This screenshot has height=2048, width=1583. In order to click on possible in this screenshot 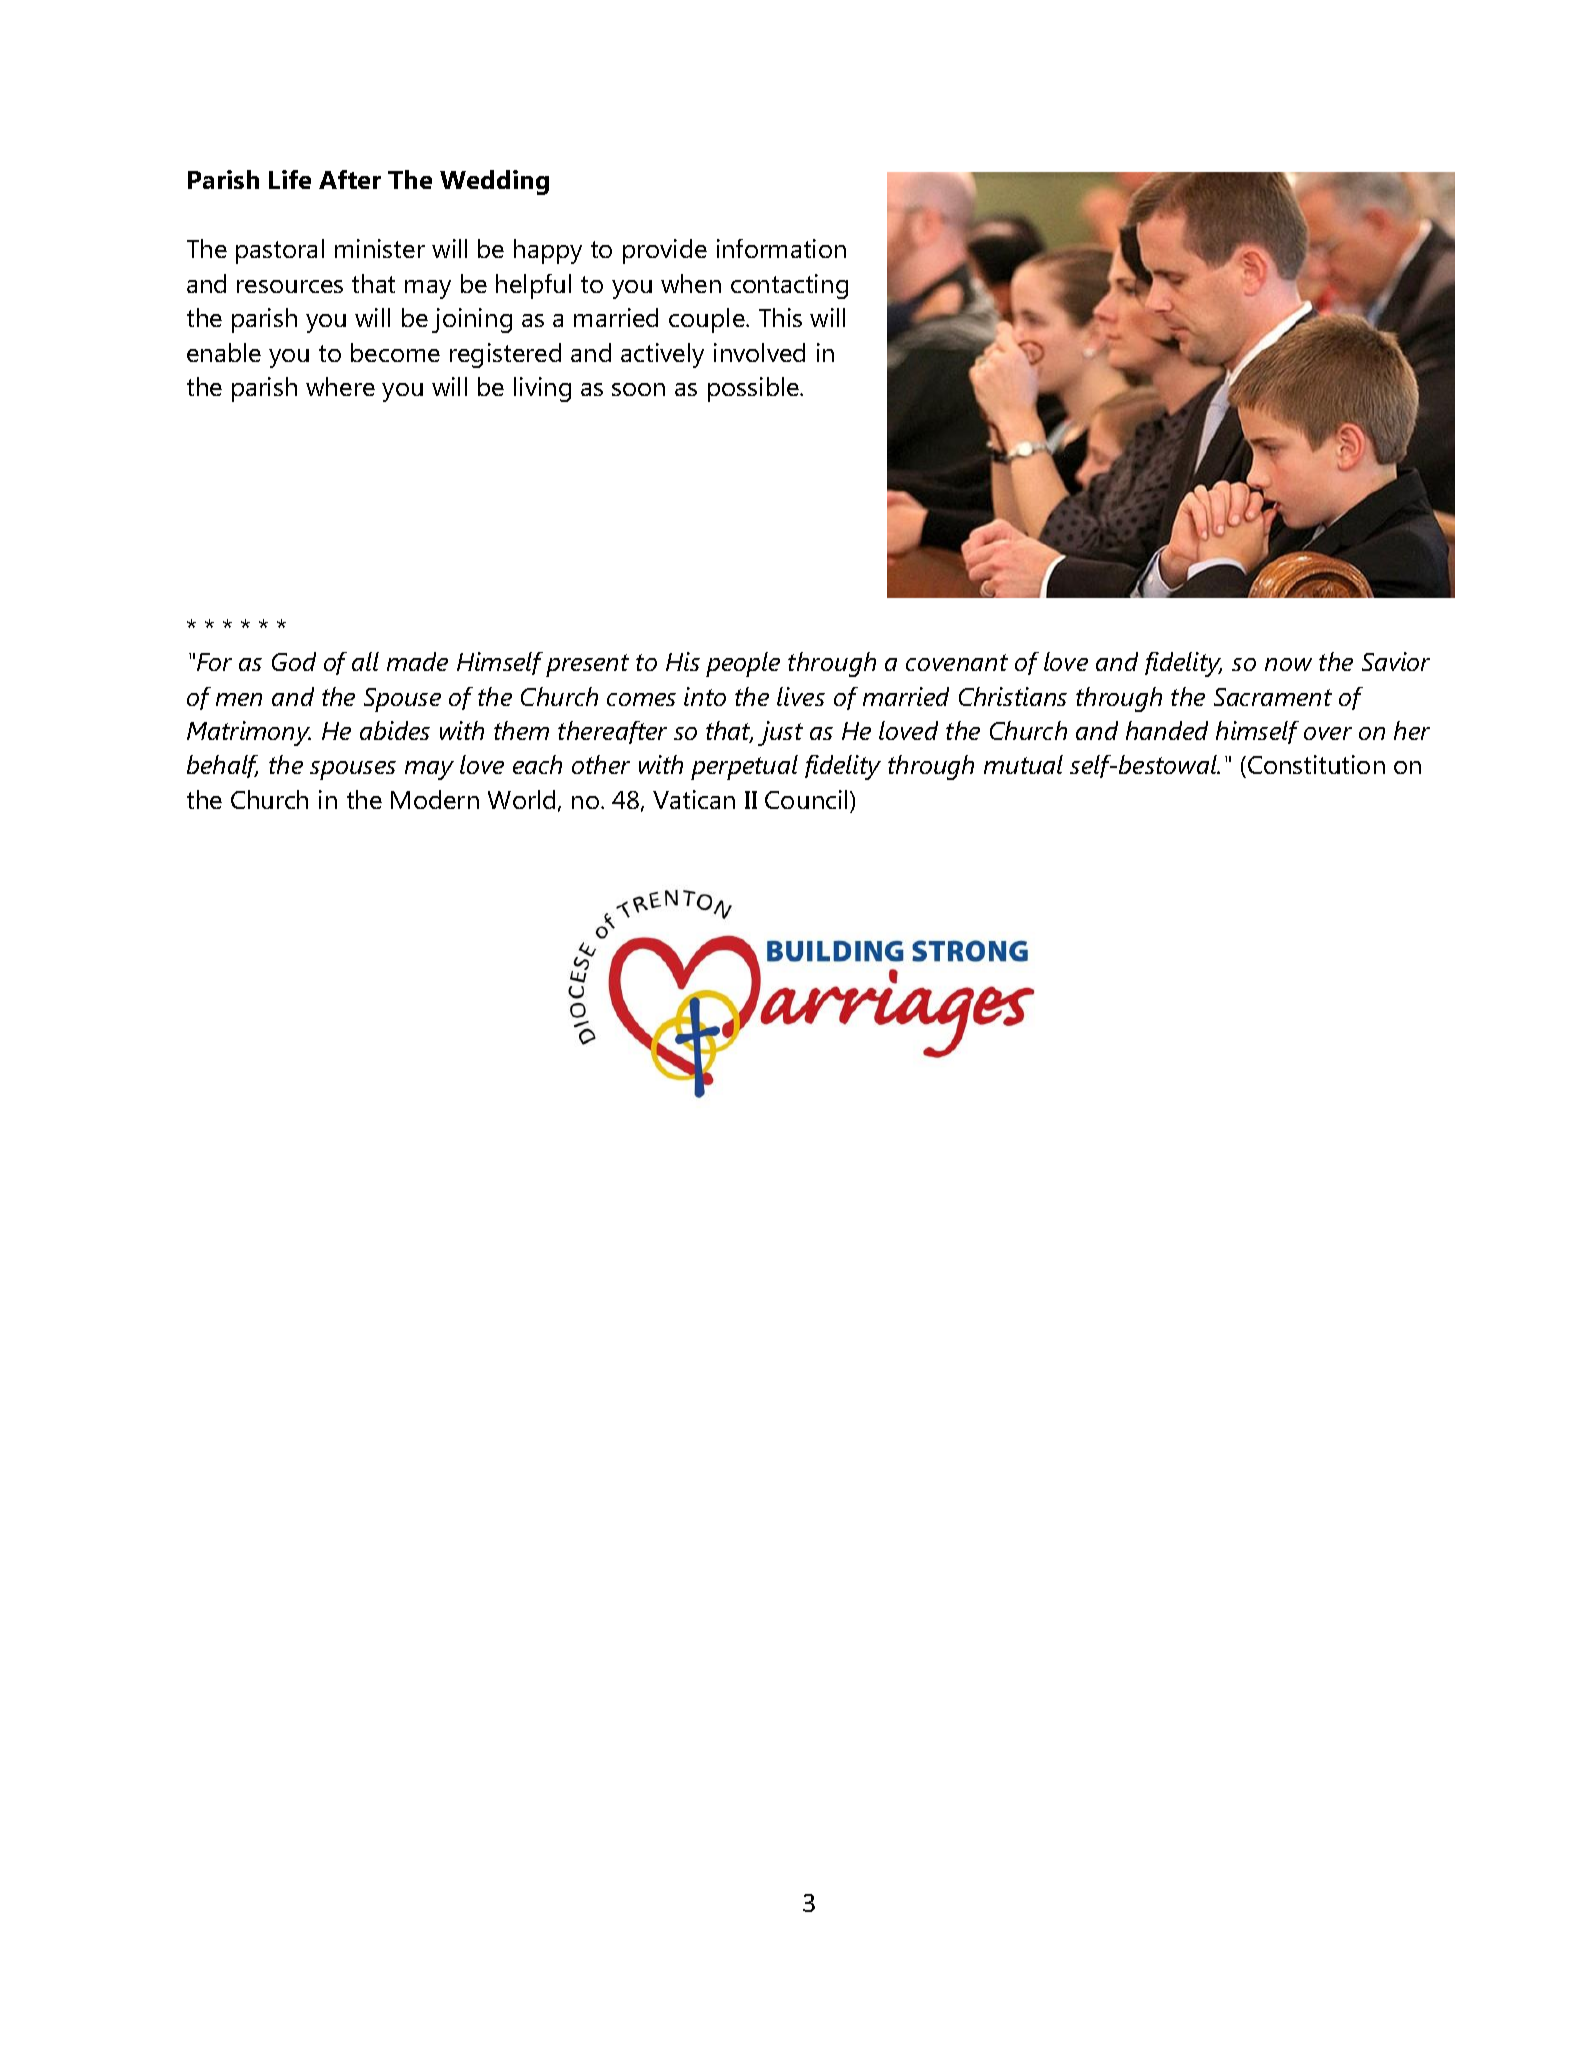, I will do `click(754, 389)`.
